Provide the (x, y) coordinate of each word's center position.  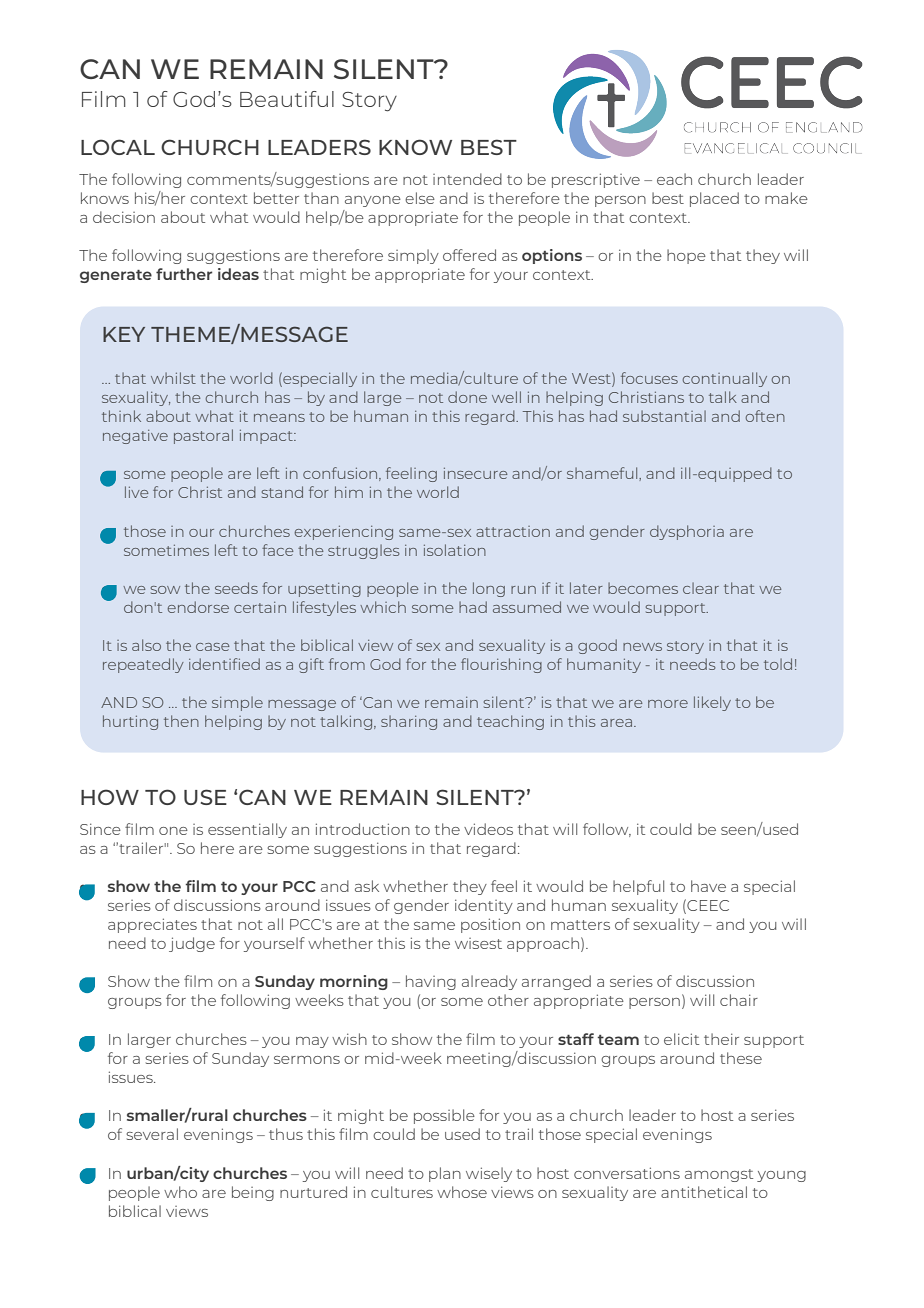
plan (445, 1174)
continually (725, 379)
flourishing (501, 665)
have (708, 886)
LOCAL (118, 147)
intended (467, 179)
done (467, 397)
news (642, 647)
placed (714, 199)
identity (484, 906)
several (152, 1134)
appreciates (152, 925)
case (213, 647)
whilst (173, 378)
